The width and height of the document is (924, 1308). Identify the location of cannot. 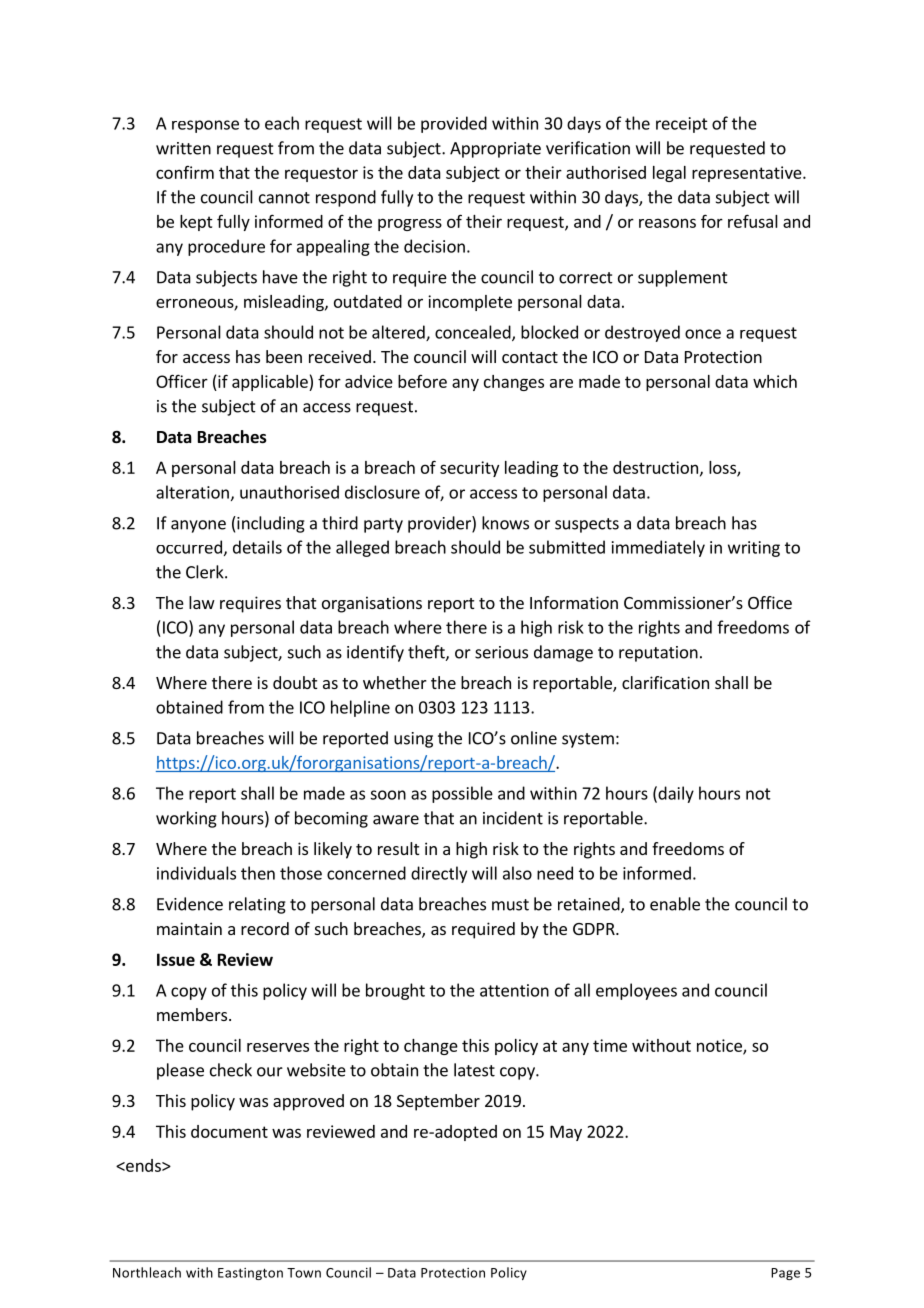
(284, 198).
